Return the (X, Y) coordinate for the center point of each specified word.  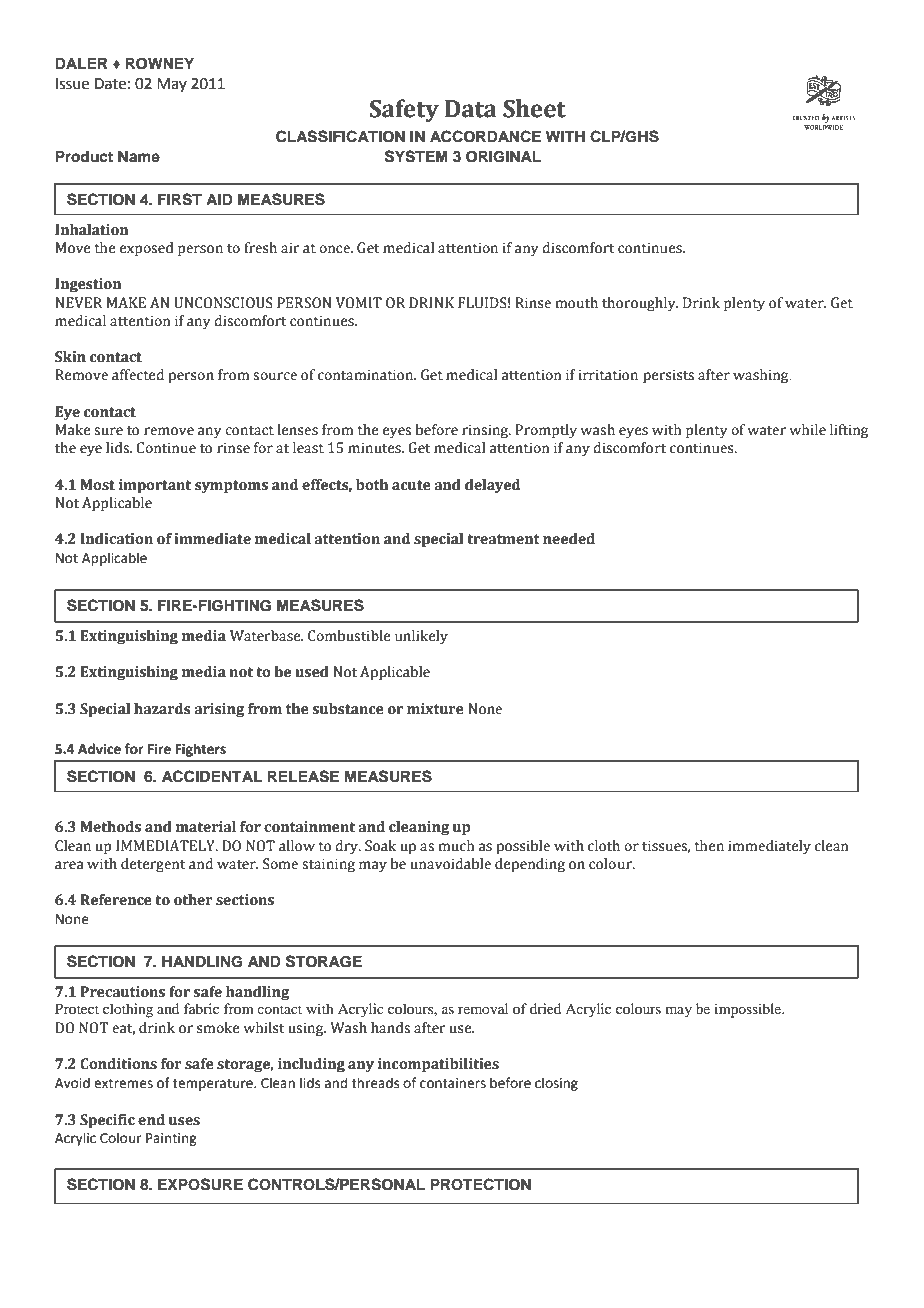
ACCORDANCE (485, 136)
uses (184, 1121)
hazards (162, 709)
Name (139, 156)
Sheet (534, 108)
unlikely (421, 637)
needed (569, 539)
